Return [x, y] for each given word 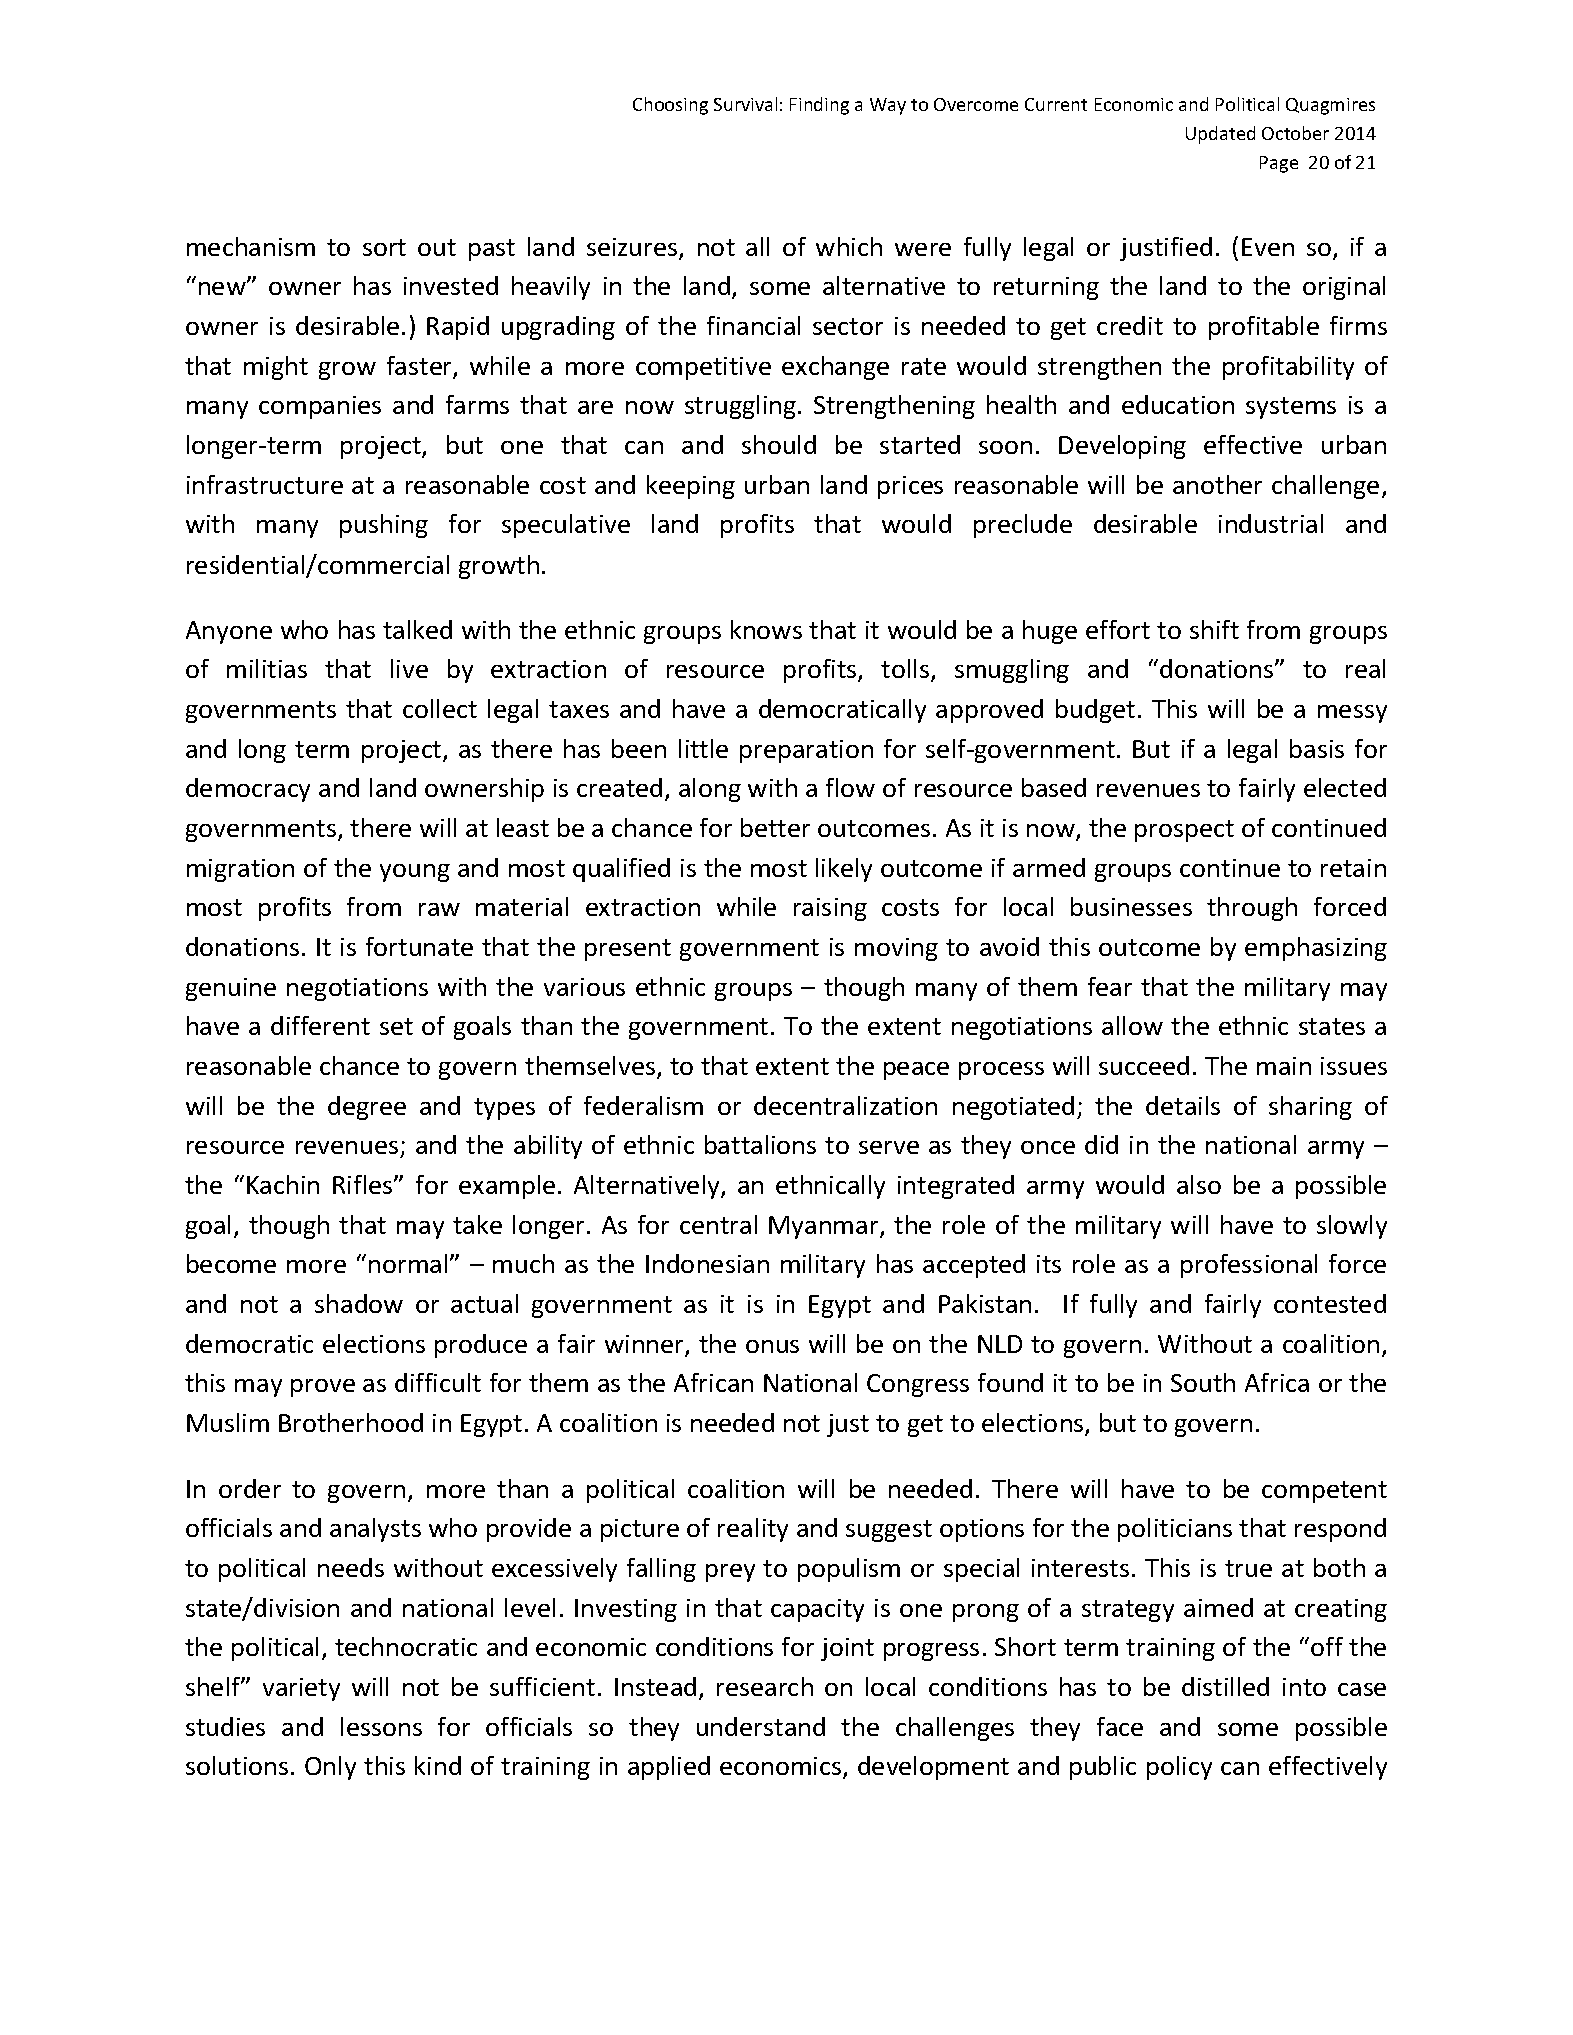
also [1199, 1184]
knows [766, 629]
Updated [1220, 135]
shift [1214, 629]
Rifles [364, 1184]
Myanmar [825, 1227]
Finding [819, 106]
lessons [381, 1726]
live [409, 668]
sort [384, 247]
